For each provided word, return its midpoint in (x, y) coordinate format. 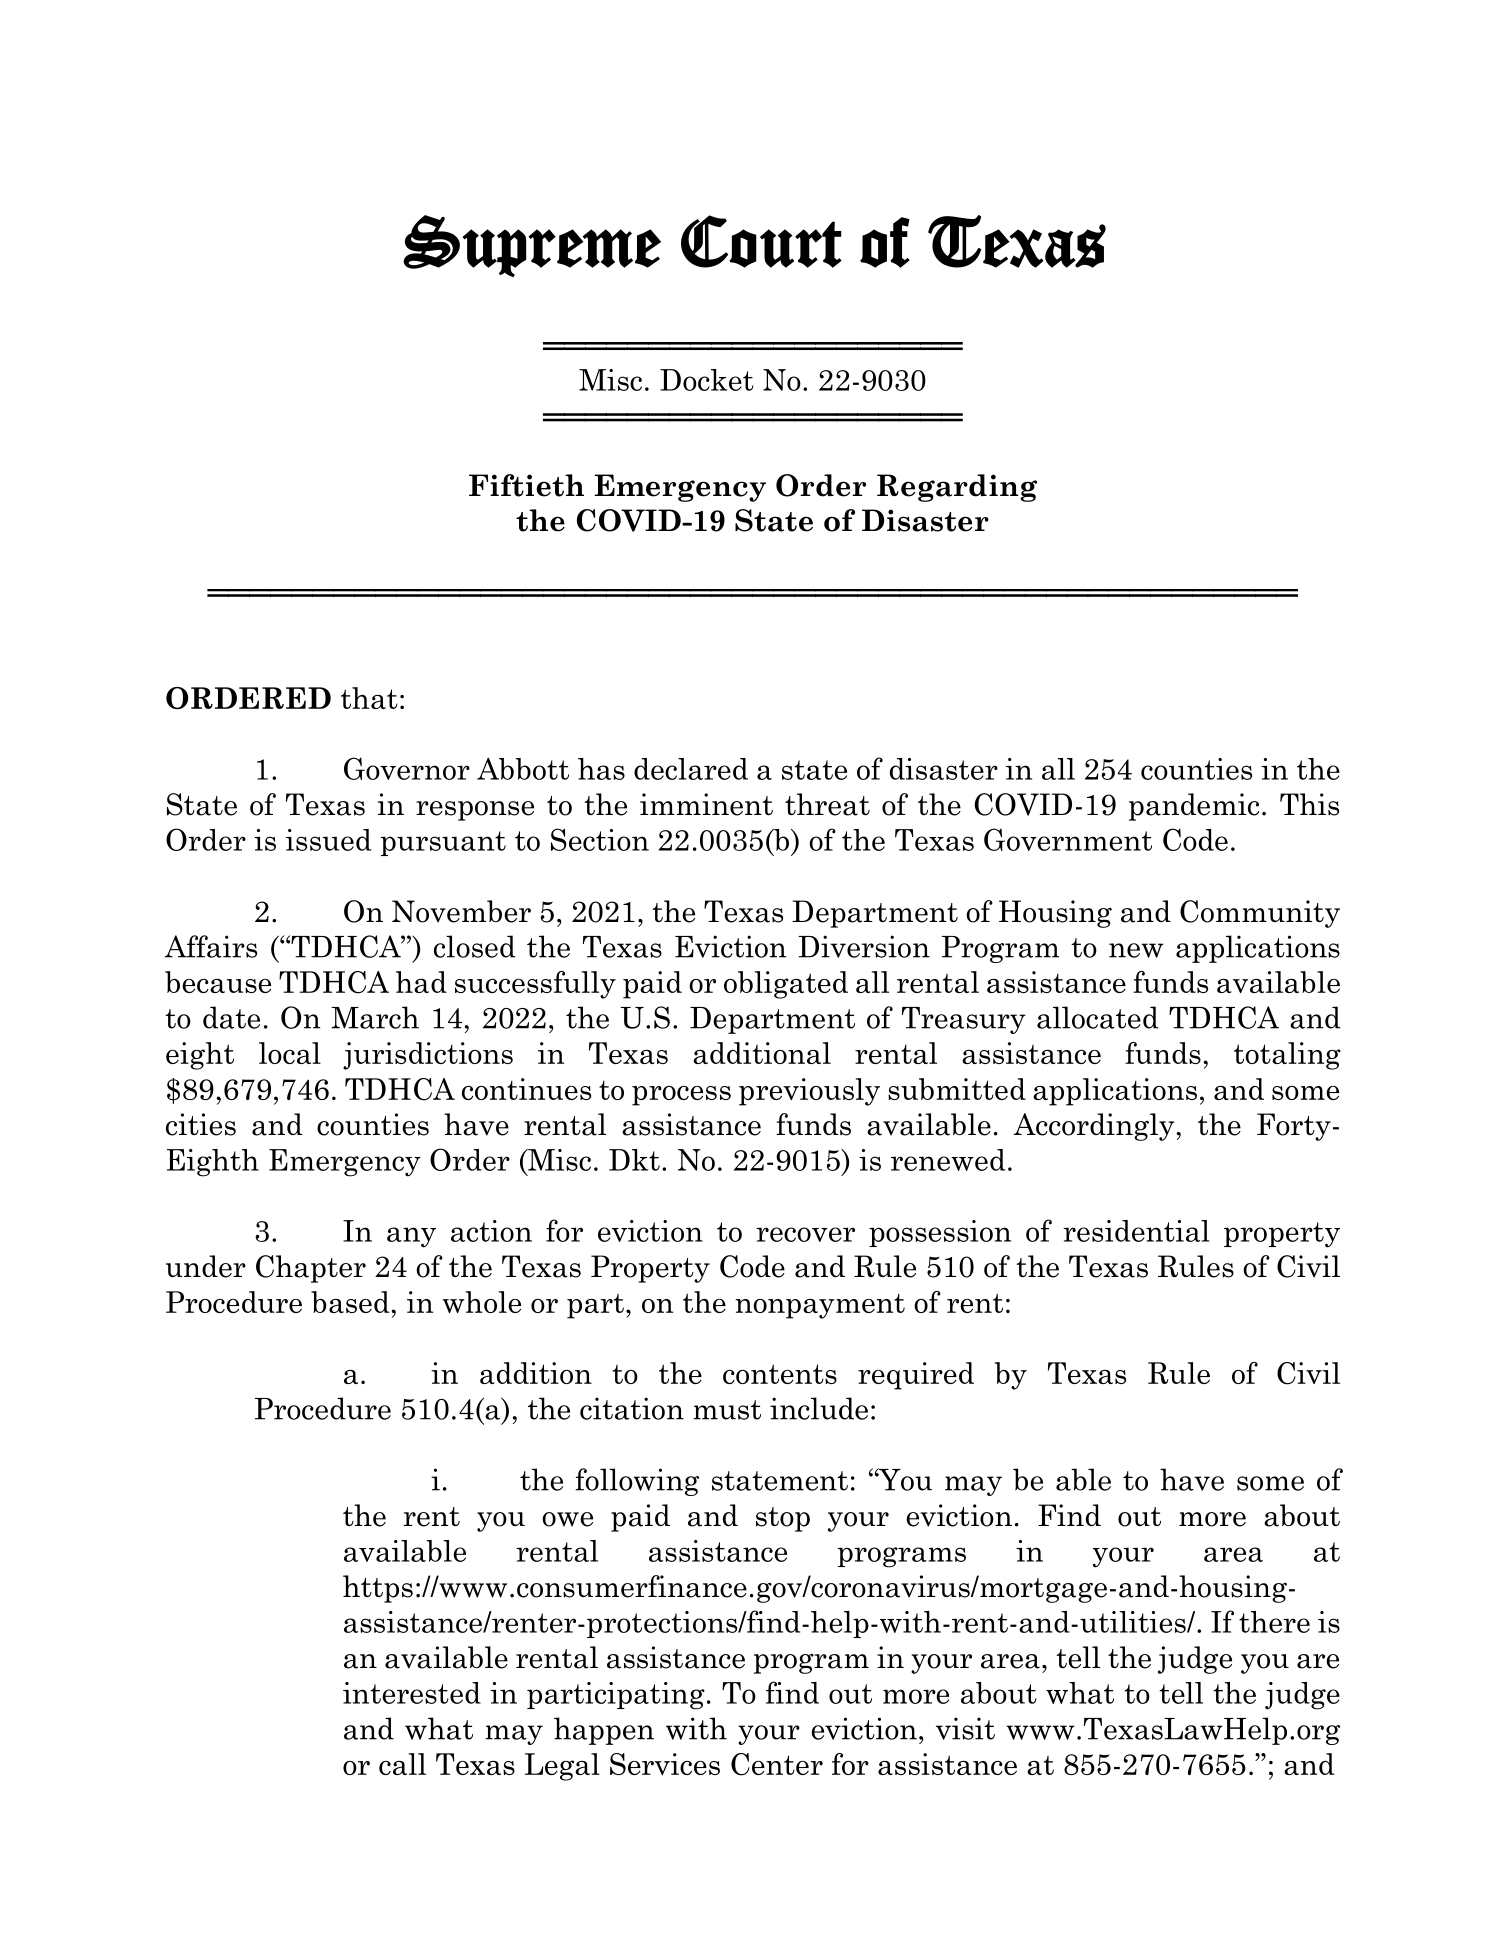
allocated (1098, 1017)
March (375, 1017)
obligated (786, 985)
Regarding (957, 488)
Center (777, 1764)
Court (761, 241)
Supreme (532, 246)
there (1274, 1622)
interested (412, 1693)
